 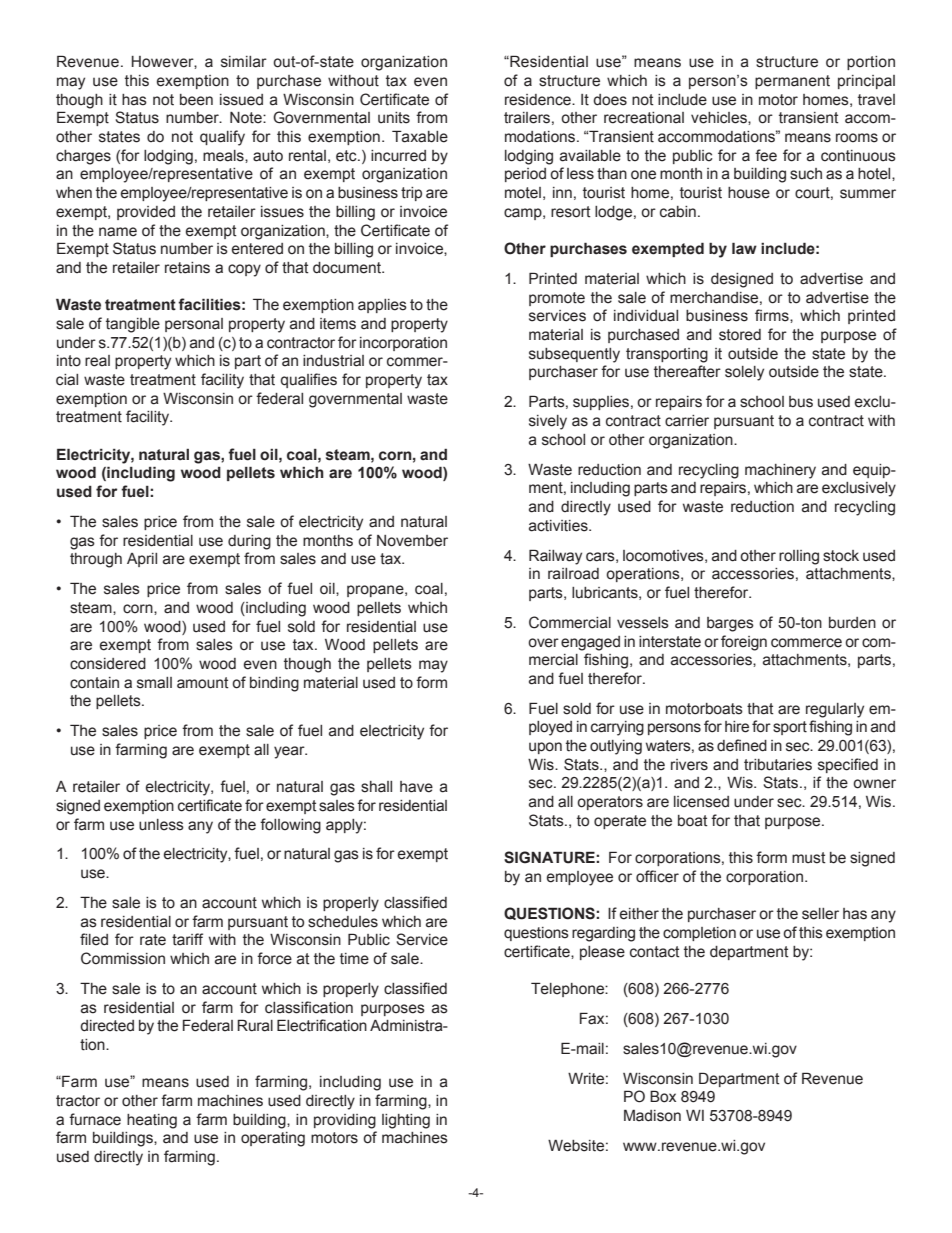 What do you see at coordinates (555, 557) in the screenshot?
I see `Railway` at bounding box center [555, 557].
